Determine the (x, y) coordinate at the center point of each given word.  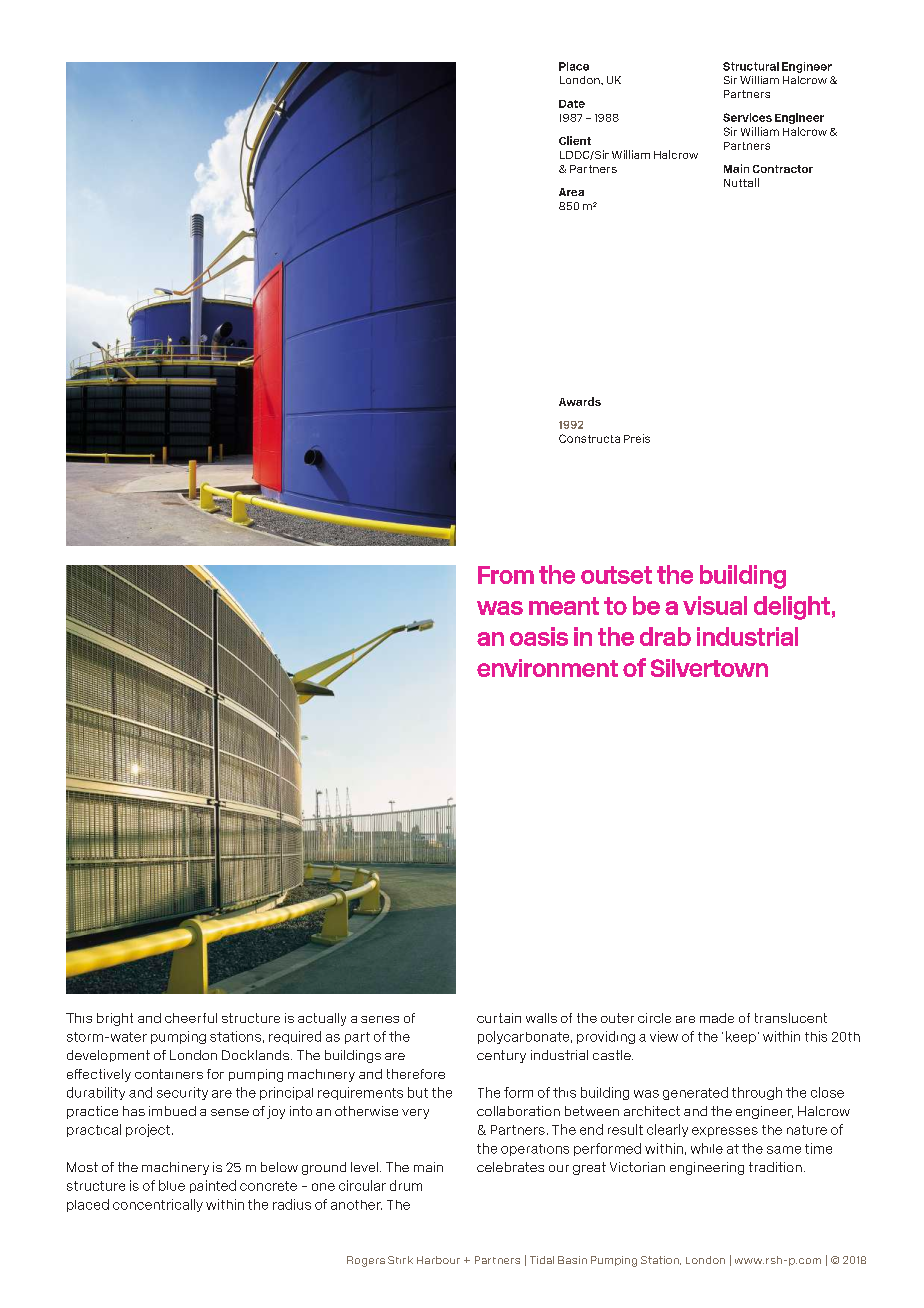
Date (572, 104)
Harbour (438, 1260)
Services (747, 117)
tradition (775, 1167)
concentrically (158, 1205)
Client (575, 140)
